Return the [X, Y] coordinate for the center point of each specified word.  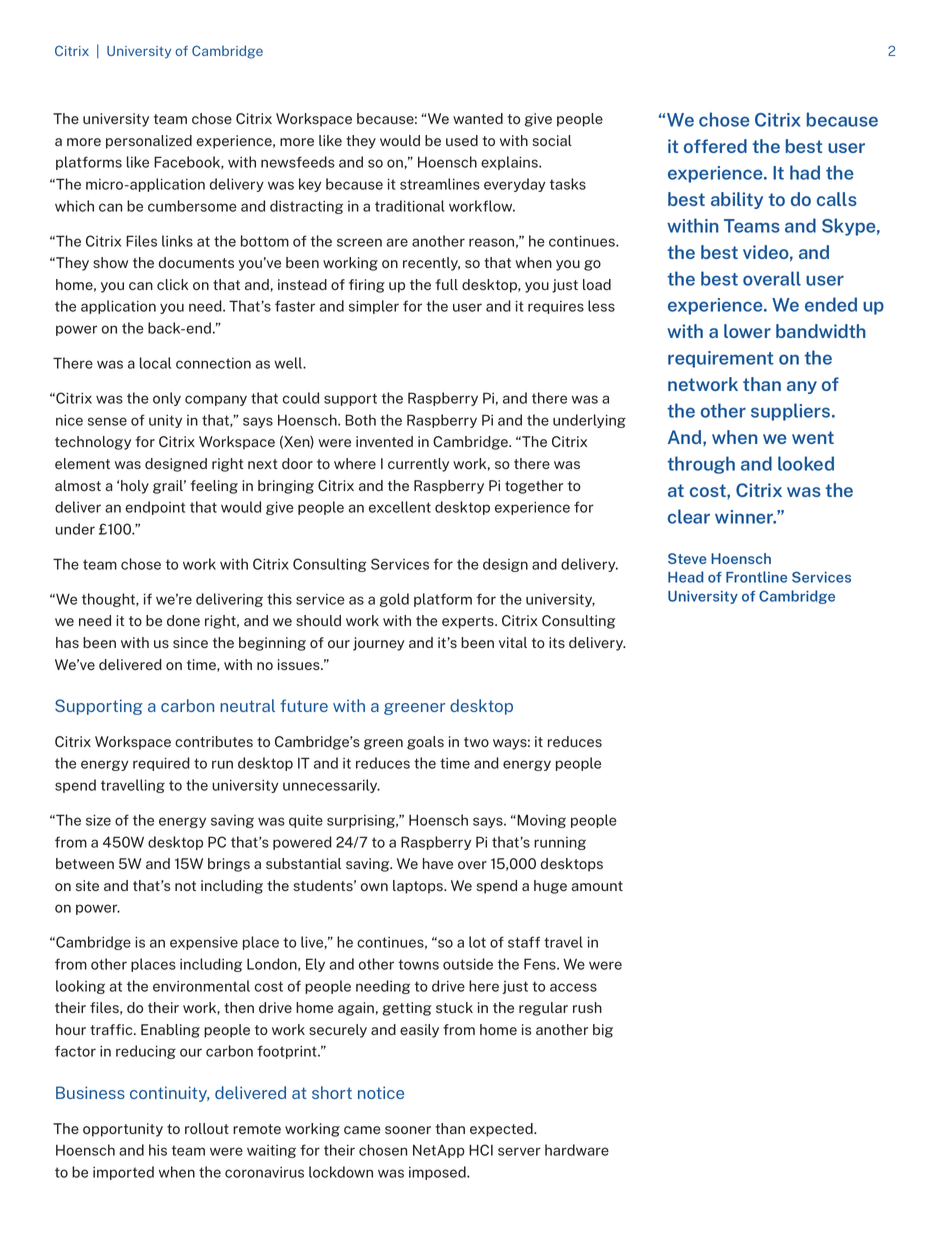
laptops [419, 887]
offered [715, 146]
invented [384, 441]
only [167, 399]
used [462, 140]
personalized [149, 142]
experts [469, 622]
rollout [207, 1128]
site [87, 885]
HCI [481, 1150]
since [190, 642]
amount [597, 886]
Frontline [756, 577]
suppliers [792, 412]
